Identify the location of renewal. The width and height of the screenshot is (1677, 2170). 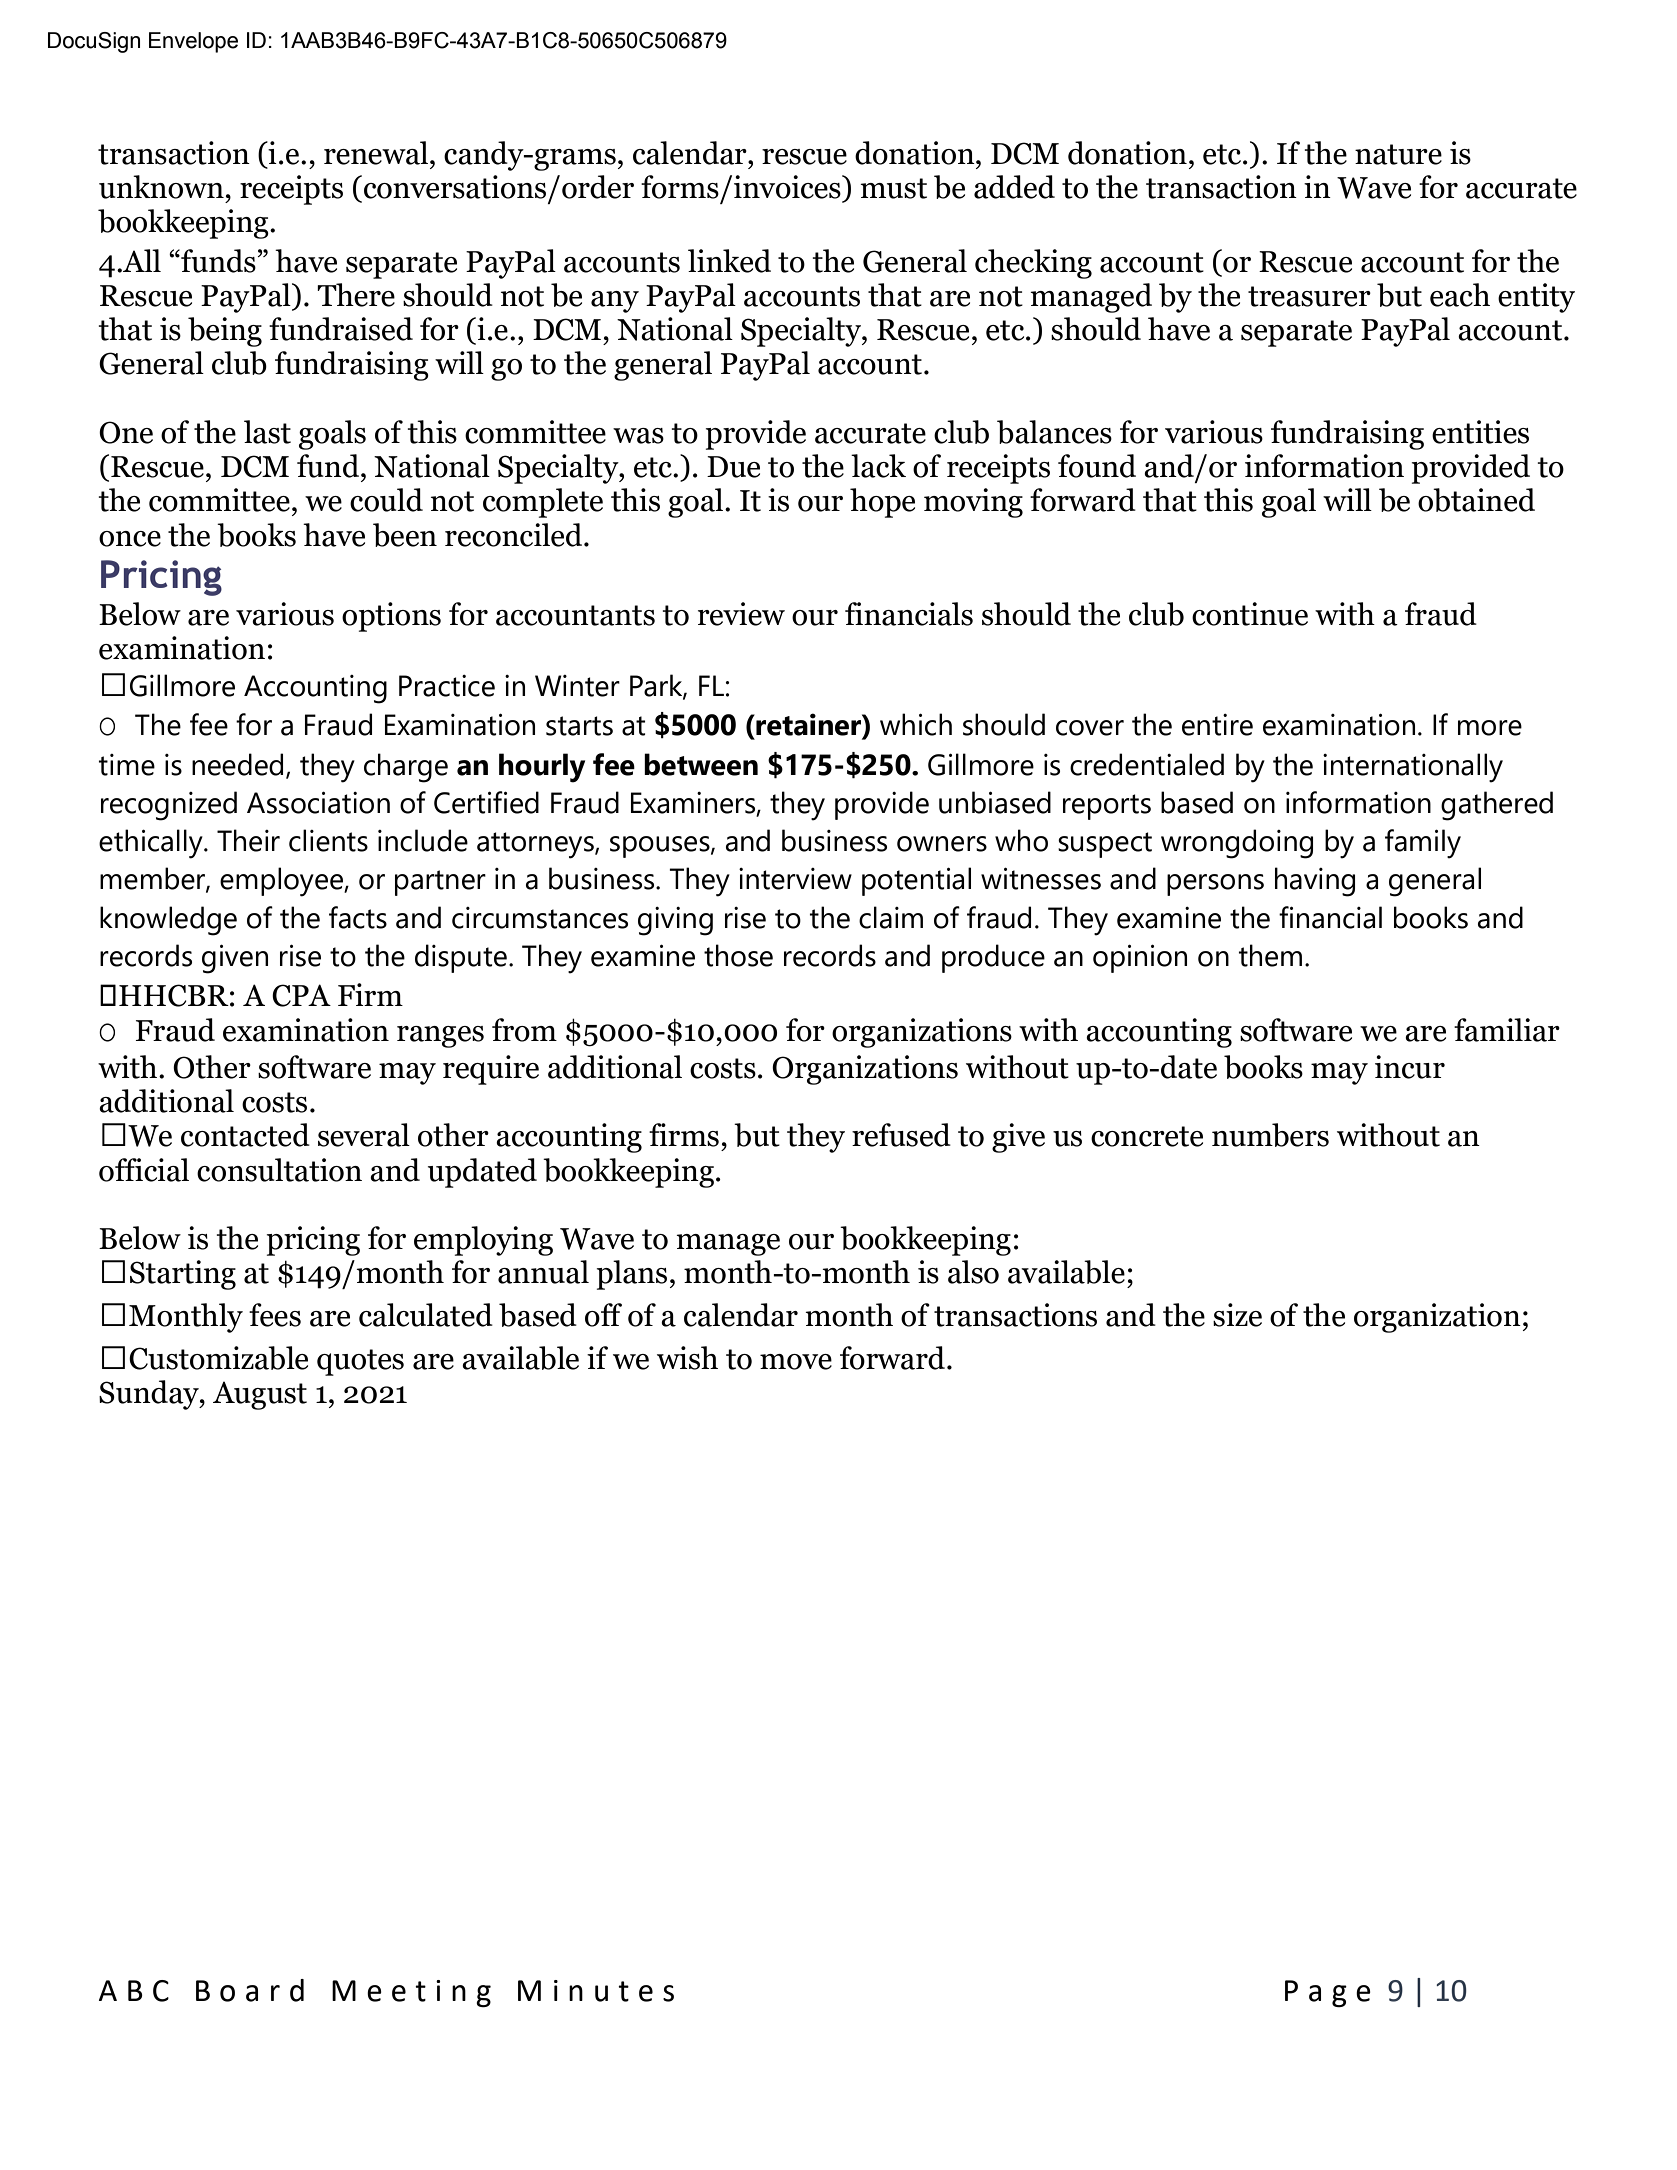
(377, 153).
